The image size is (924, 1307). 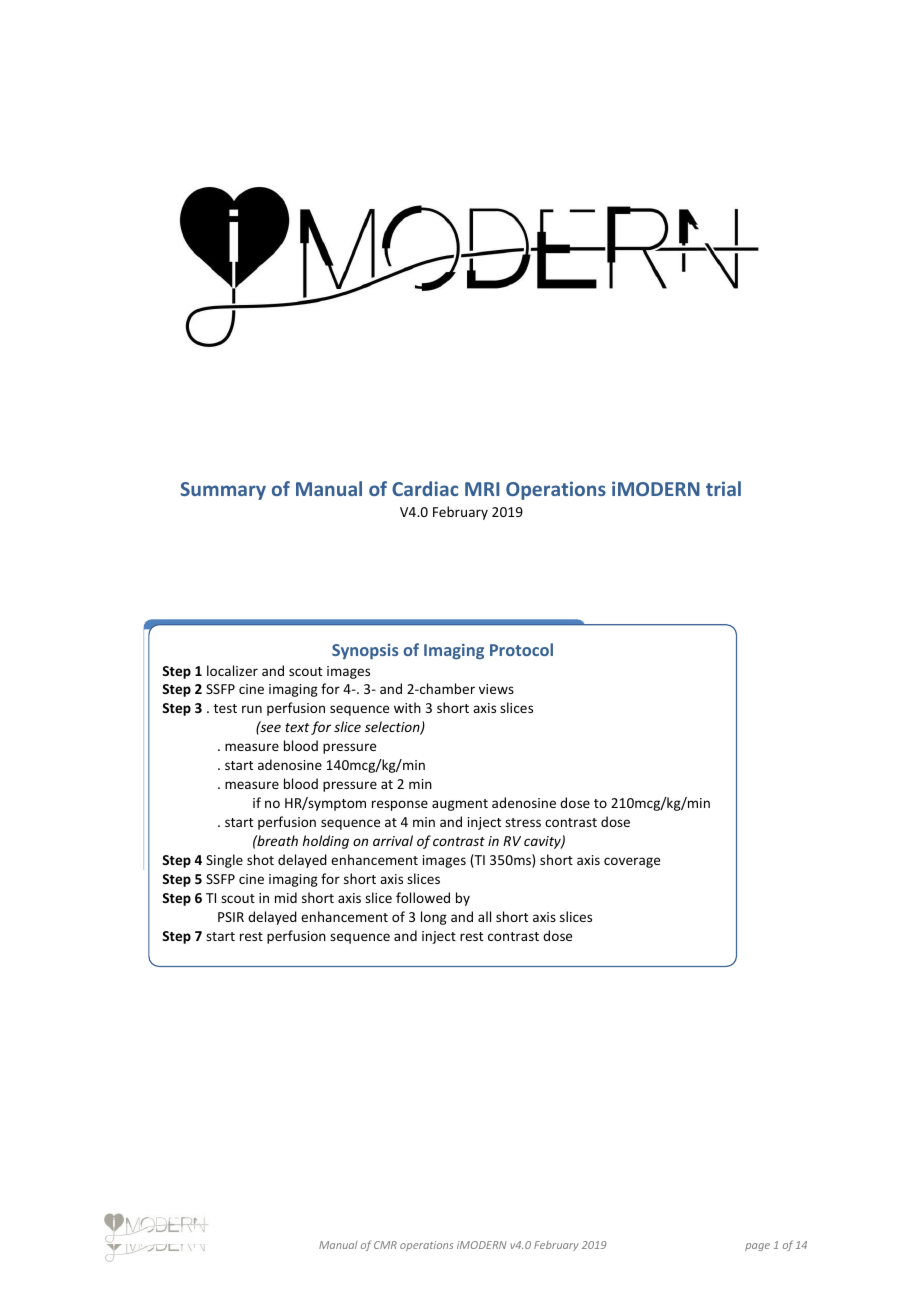 I want to click on followed, so click(x=423, y=897).
